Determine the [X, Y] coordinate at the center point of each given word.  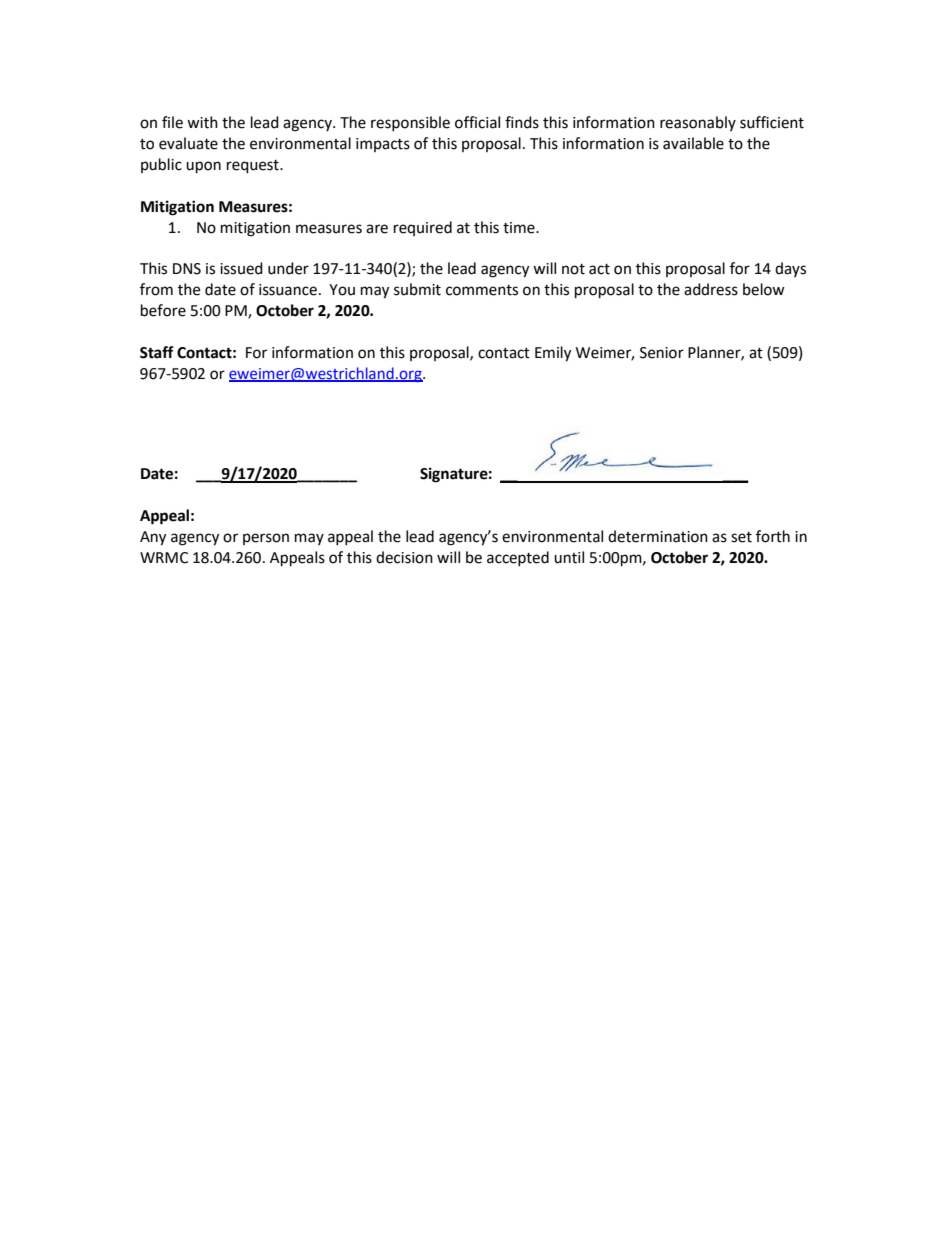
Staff [157, 352]
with [202, 122]
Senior [662, 353]
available [693, 143]
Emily [553, 354]
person [266, 539]
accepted [518, 558]
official [477, 122]
